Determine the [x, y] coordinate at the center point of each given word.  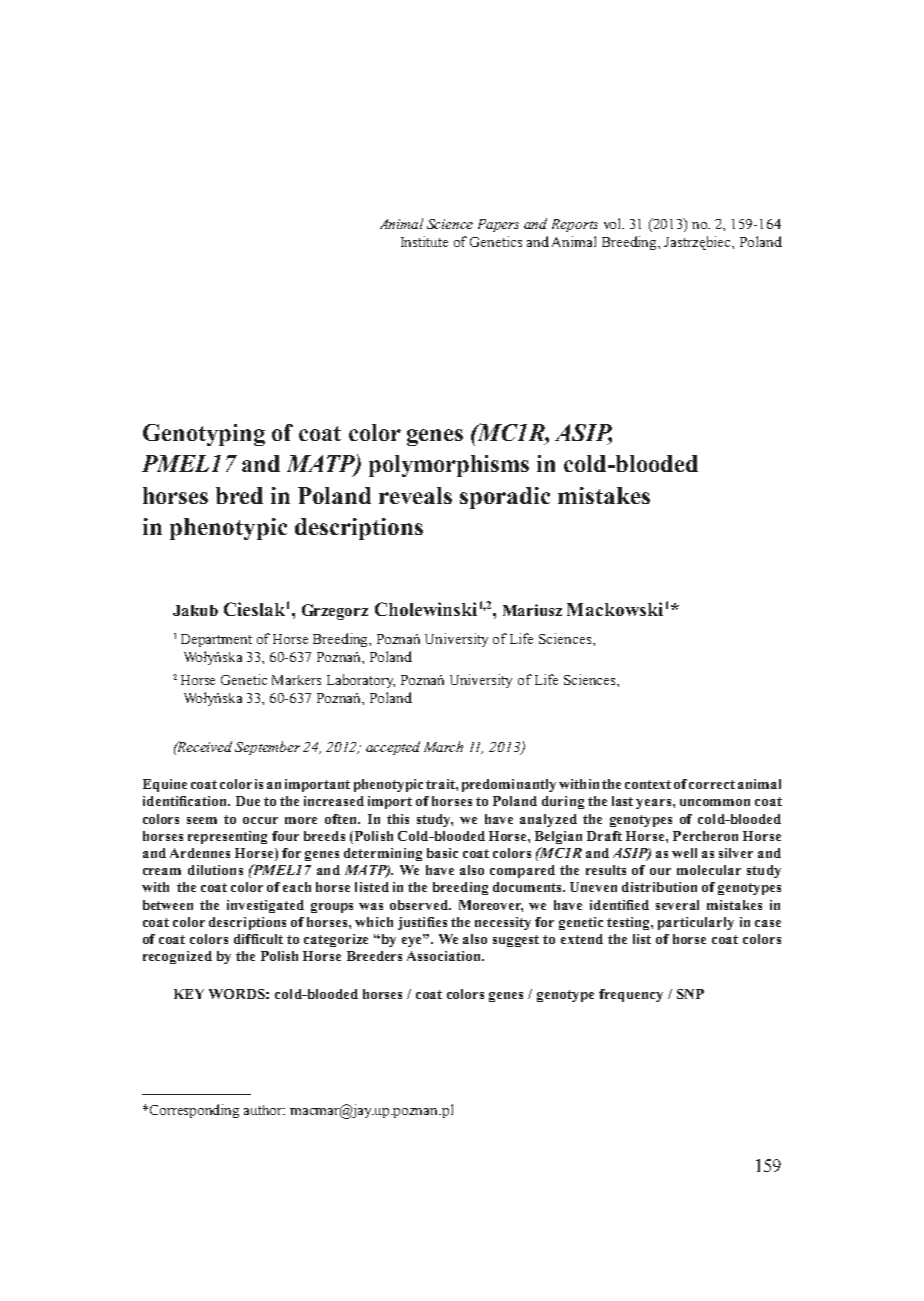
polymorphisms [449, 466]
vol [614, 223]
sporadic [505, 498]
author [264, 1110]
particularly [696, 923]
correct [712, 784]
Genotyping [204, 435]
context [648, 784]
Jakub [195, 610]
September [267, 748]
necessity [503, 923]
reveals [415, 495]
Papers [498, 225]
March [443, 746]
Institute [424, 241]
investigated [265, 906]
